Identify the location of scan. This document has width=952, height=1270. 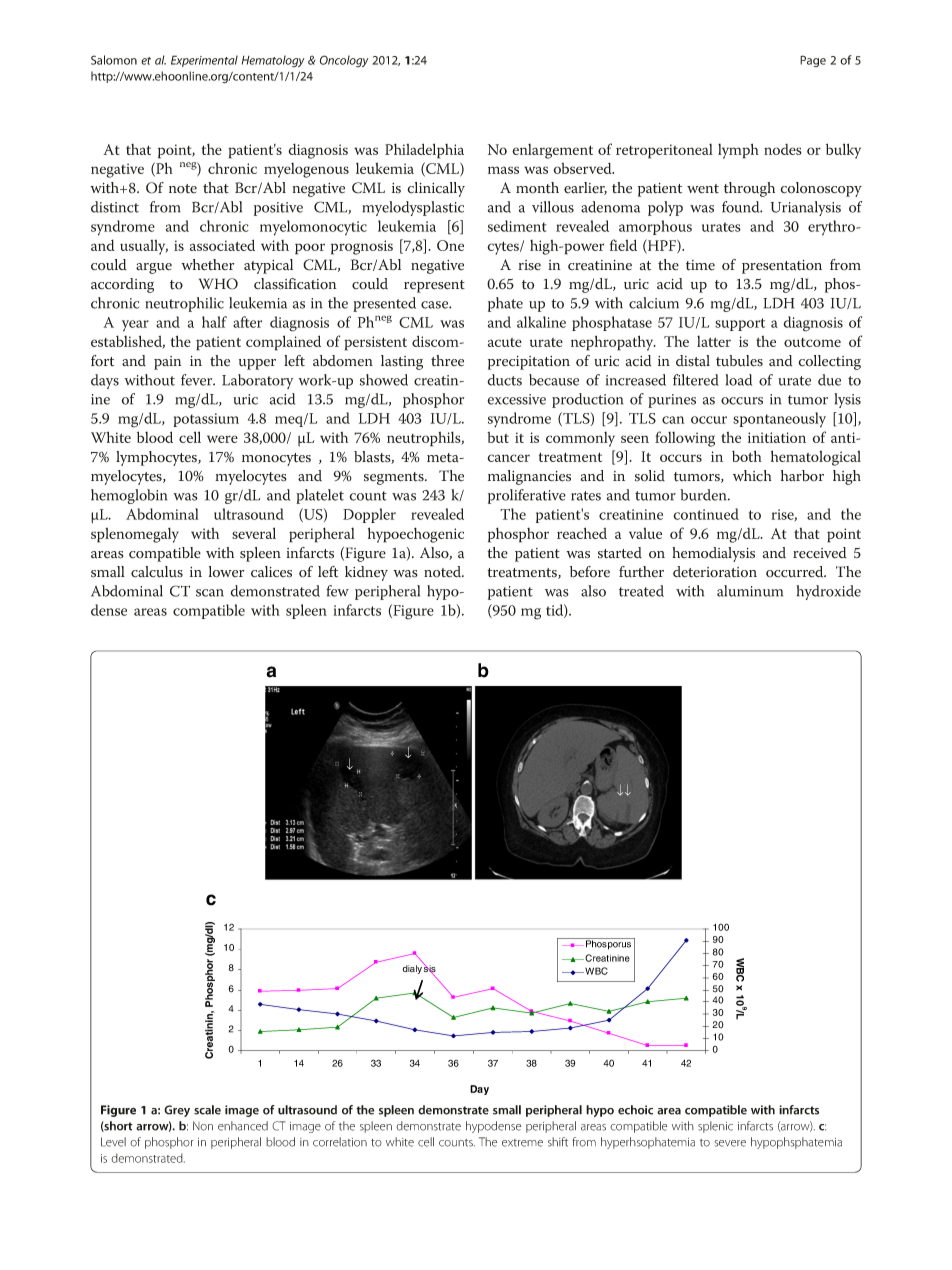
(210, 593).
